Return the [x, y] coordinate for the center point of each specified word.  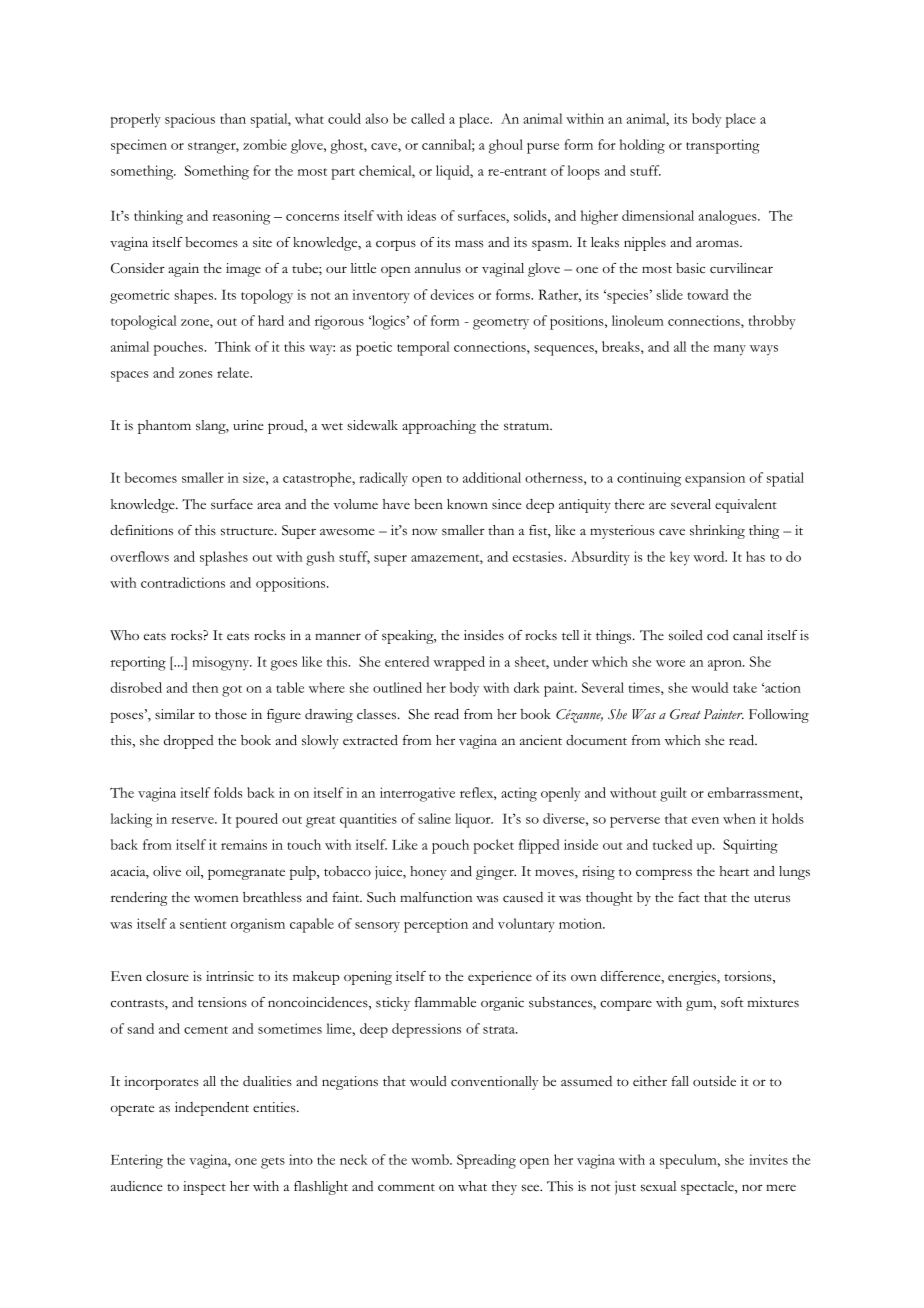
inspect [204, 1188]
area [269, 505]
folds [228, 792]
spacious [190, 120]
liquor [474, 820]
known [467, 504]
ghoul [506, 146]
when [739, 818]
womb [431, 1159]
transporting [723, 146]
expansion [715, 479]
